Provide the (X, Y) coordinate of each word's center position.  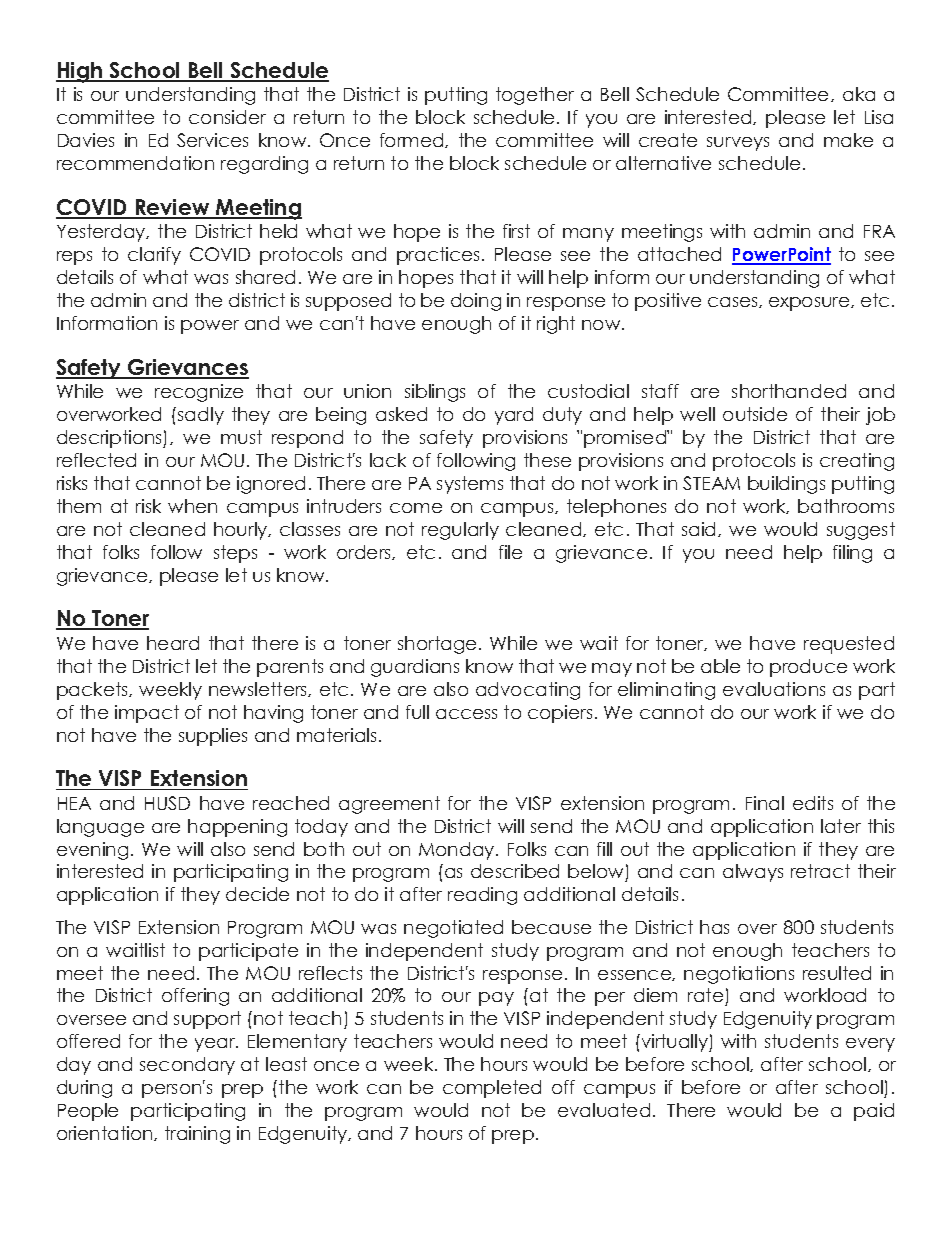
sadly (201, 416)
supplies (213, 737)
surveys (738, 144)
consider (227, 117)
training (197, 1135)
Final (765, 803)
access (466, 714)
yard (514, 416)
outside (755, 414)
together (535, 96)
